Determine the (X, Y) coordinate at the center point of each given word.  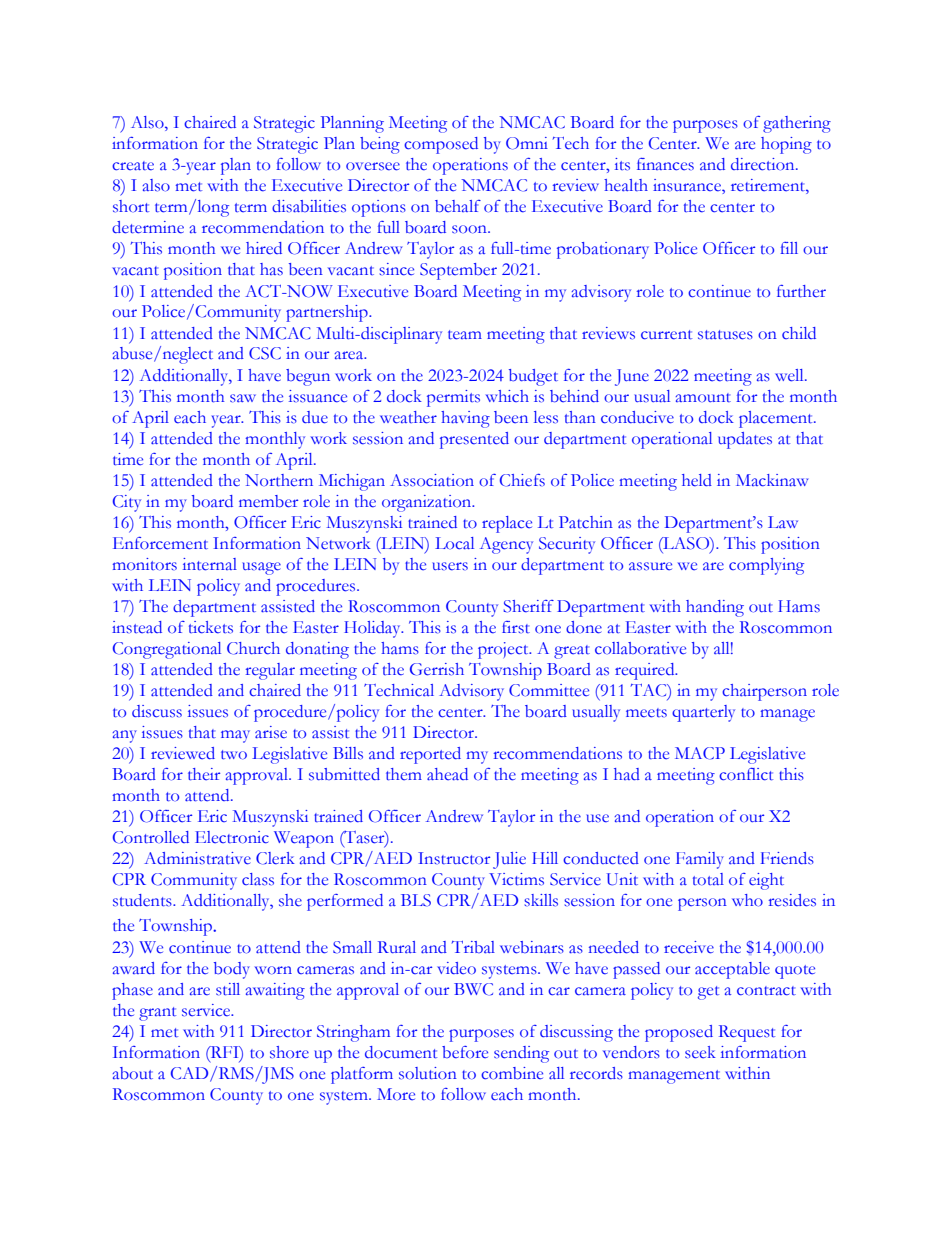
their (204, 774)
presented (474, 440)
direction (764, 164)
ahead (447, 774)
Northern (279, 480)
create (133, 166)
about (133, 1073)
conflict (746, 774)
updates (745, 440)
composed (441, 145)
